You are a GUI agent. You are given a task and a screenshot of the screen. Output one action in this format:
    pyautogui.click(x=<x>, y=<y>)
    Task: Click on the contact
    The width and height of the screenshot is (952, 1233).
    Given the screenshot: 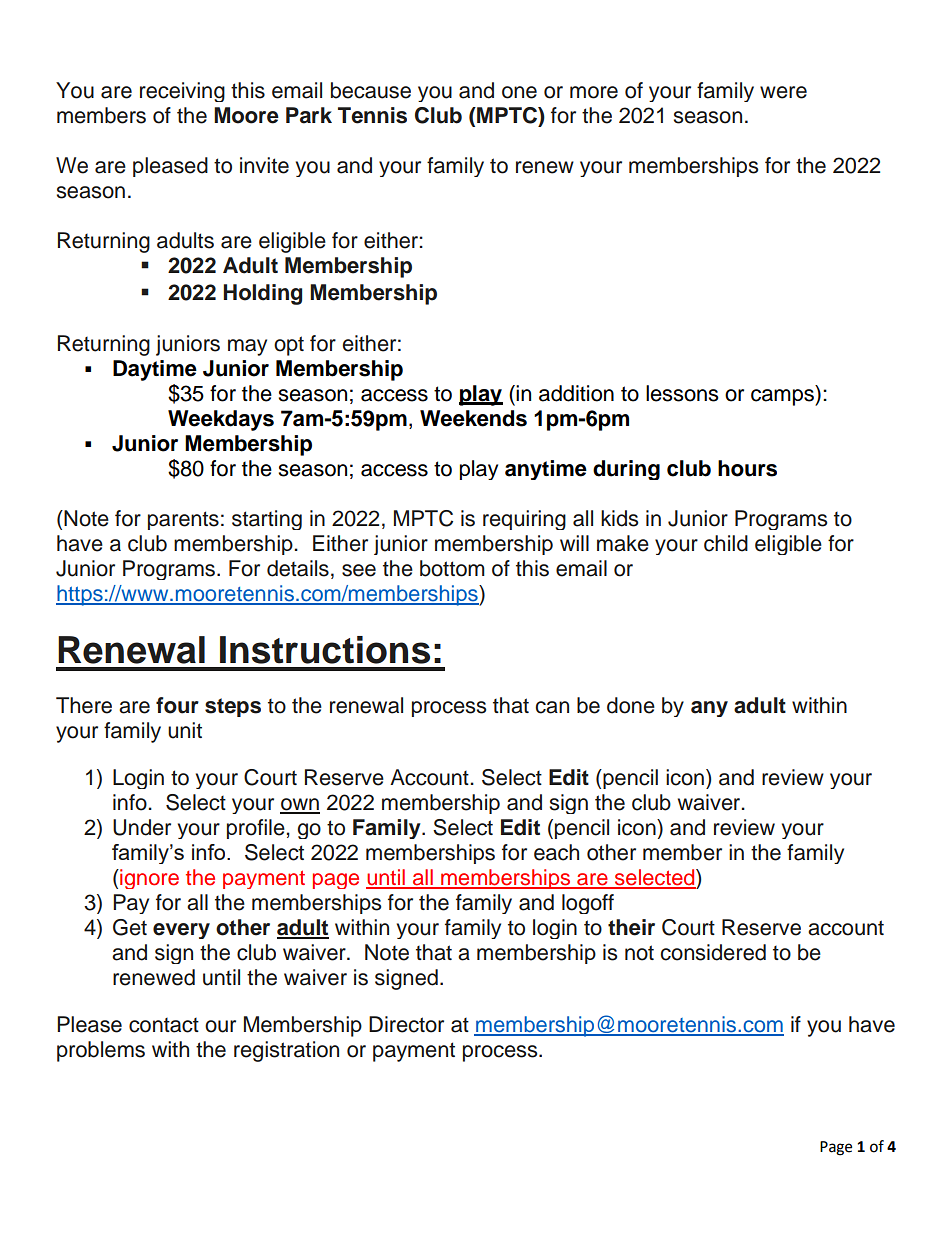 What is the action you would take?
    pyautogui.click(x=164, y=1025)
